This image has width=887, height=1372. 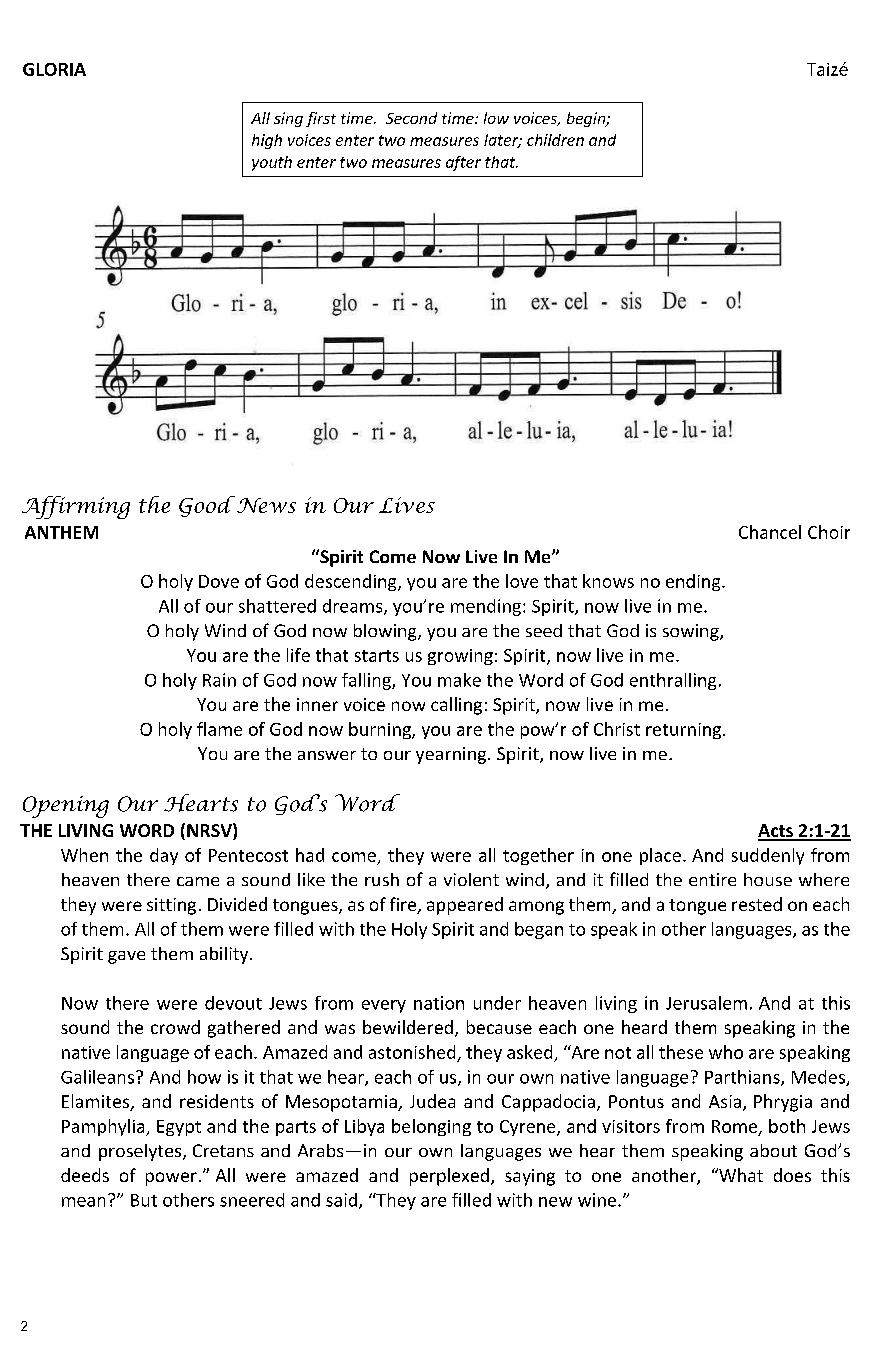 What do you see at coordinates (692, 632) in the image?
I see `sowing` at bounding box center [692, 632].
